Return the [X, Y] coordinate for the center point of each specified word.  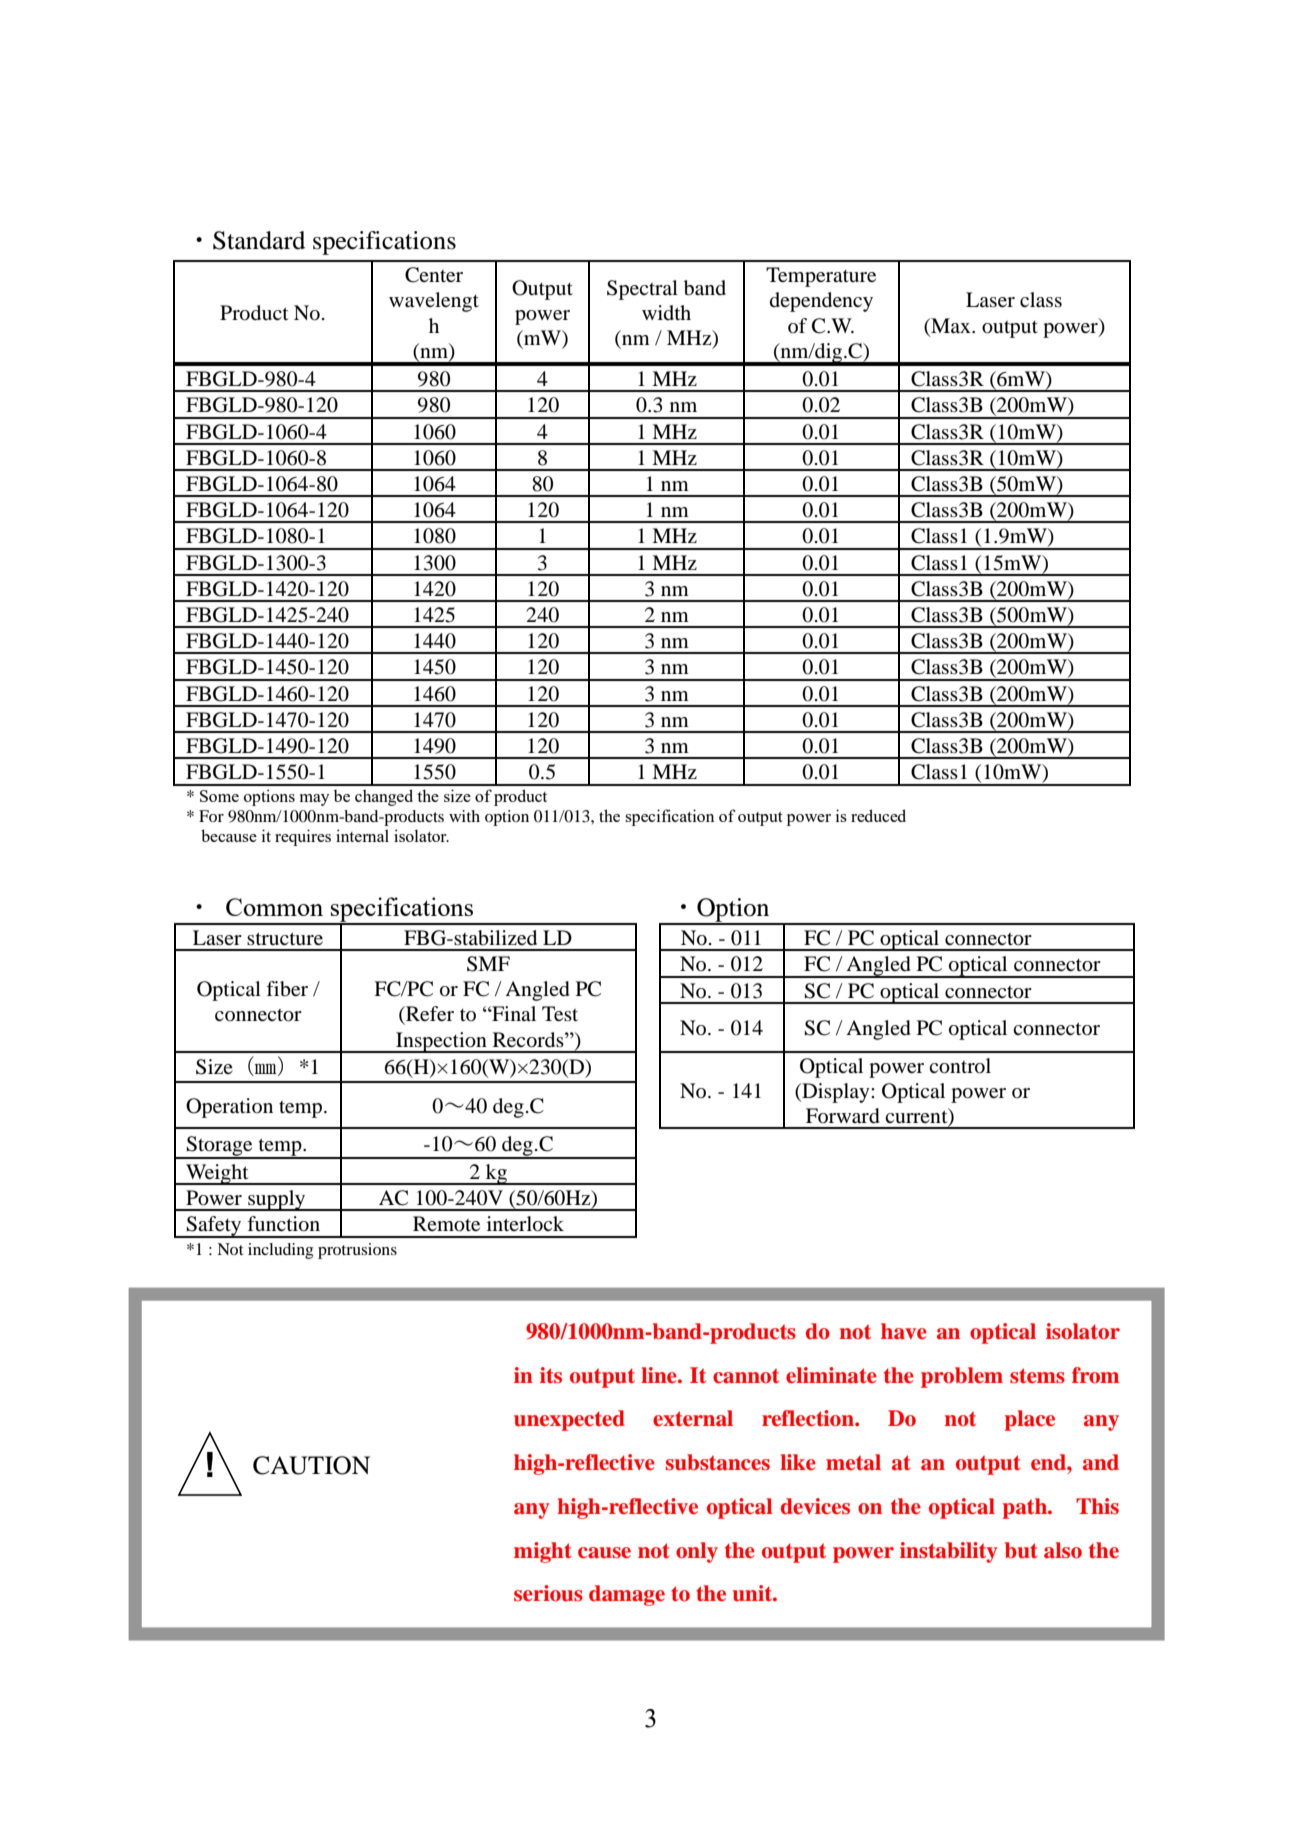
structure [285, 939]
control [960, 1066]
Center [434, 275]
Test [560, 1013]
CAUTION [311, 1465]
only [697, 1552]
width [666, 312]
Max [951, 325]
